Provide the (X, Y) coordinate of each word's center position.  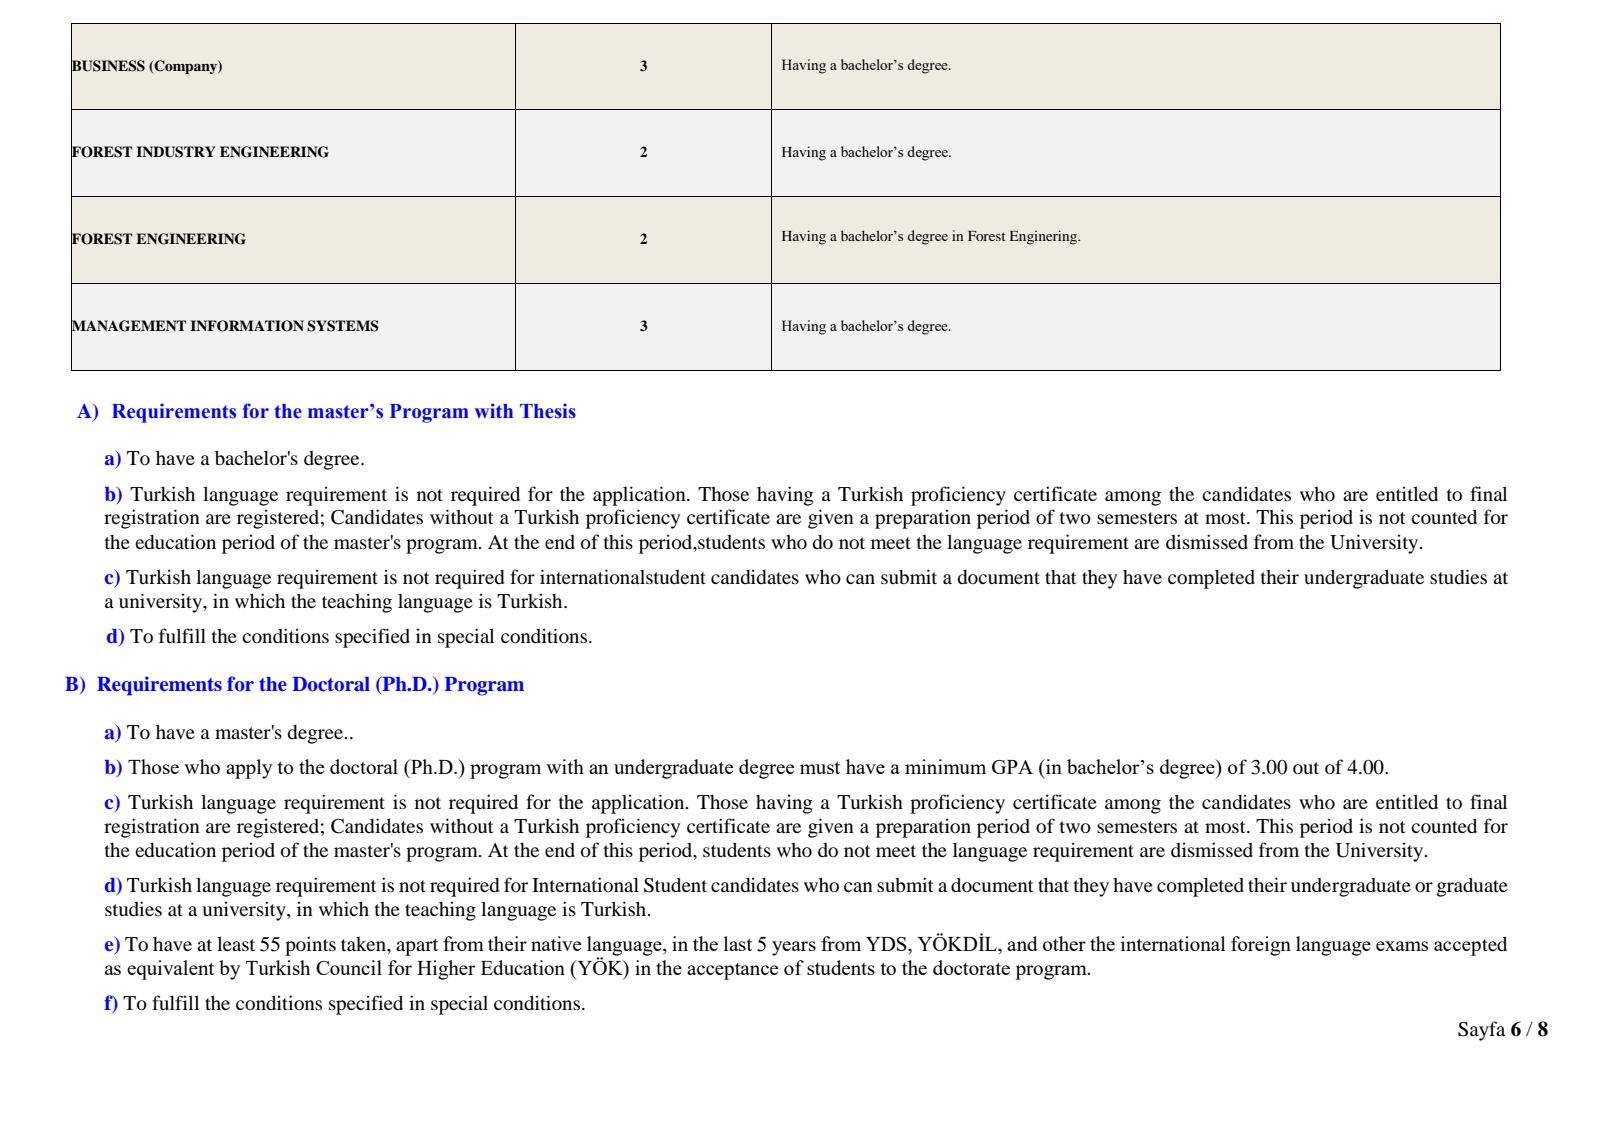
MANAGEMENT (128, 326)
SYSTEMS (343, 326)
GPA (1012, 767)
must (820, 767)
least (236, 943)
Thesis (548, 411)
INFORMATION (247, 326)
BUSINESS (108, 65)
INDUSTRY (175, 152)
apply (249, 769)
